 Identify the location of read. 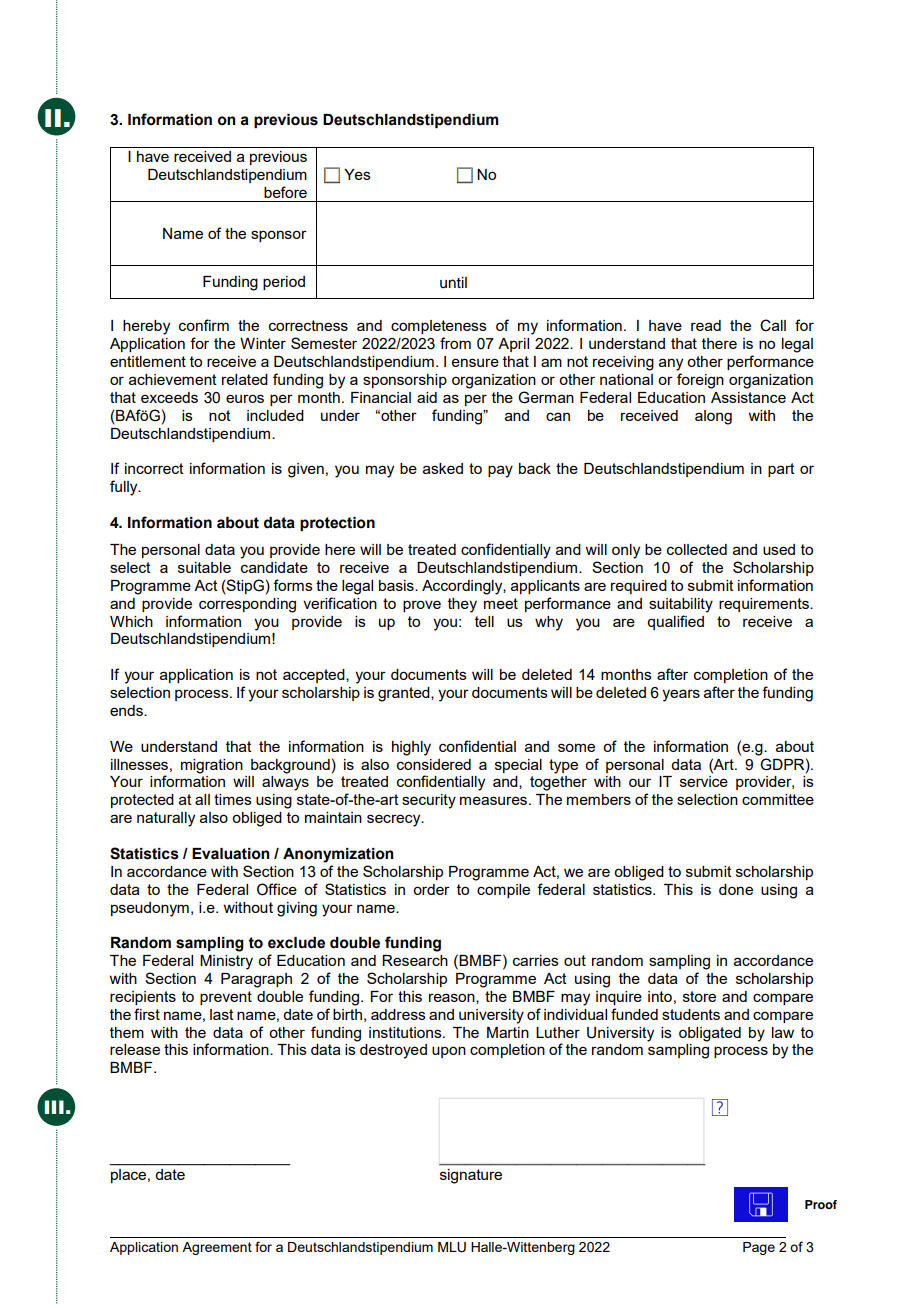
(706, 325).
